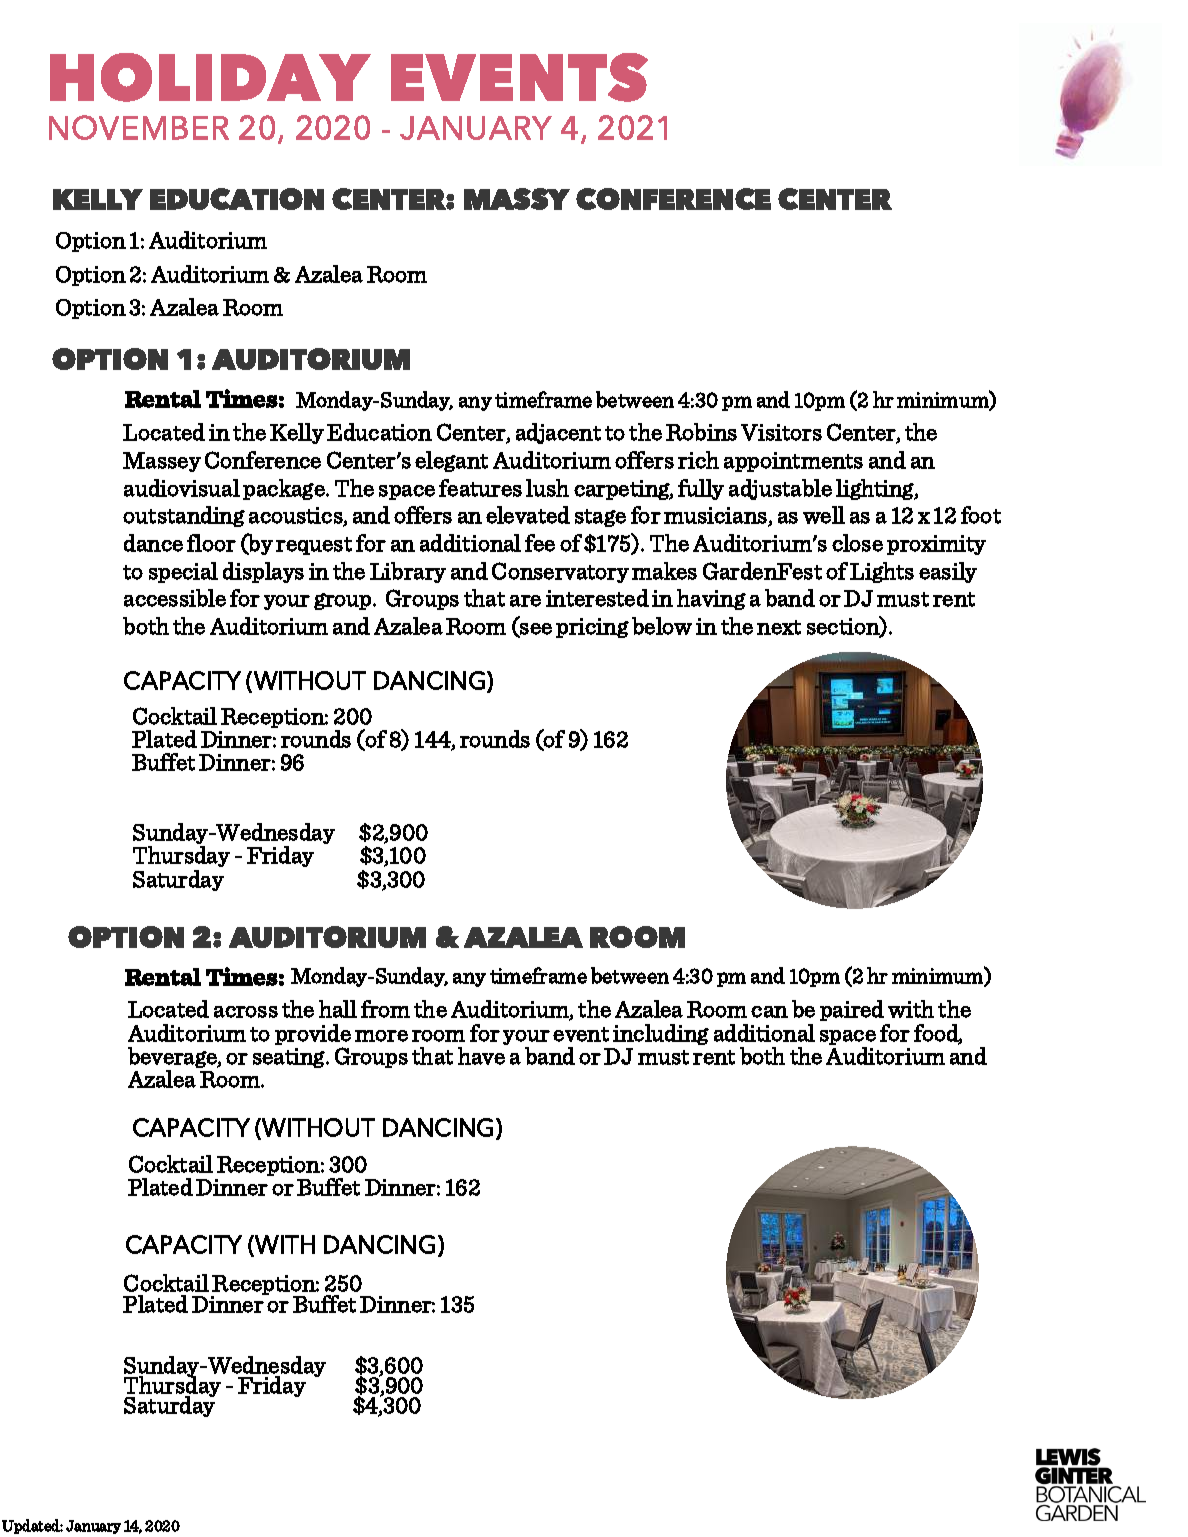  What do you see at coordinates (560, 572) in the screenshot?
I see `Conservatory` at bounding box center [560, 572].
